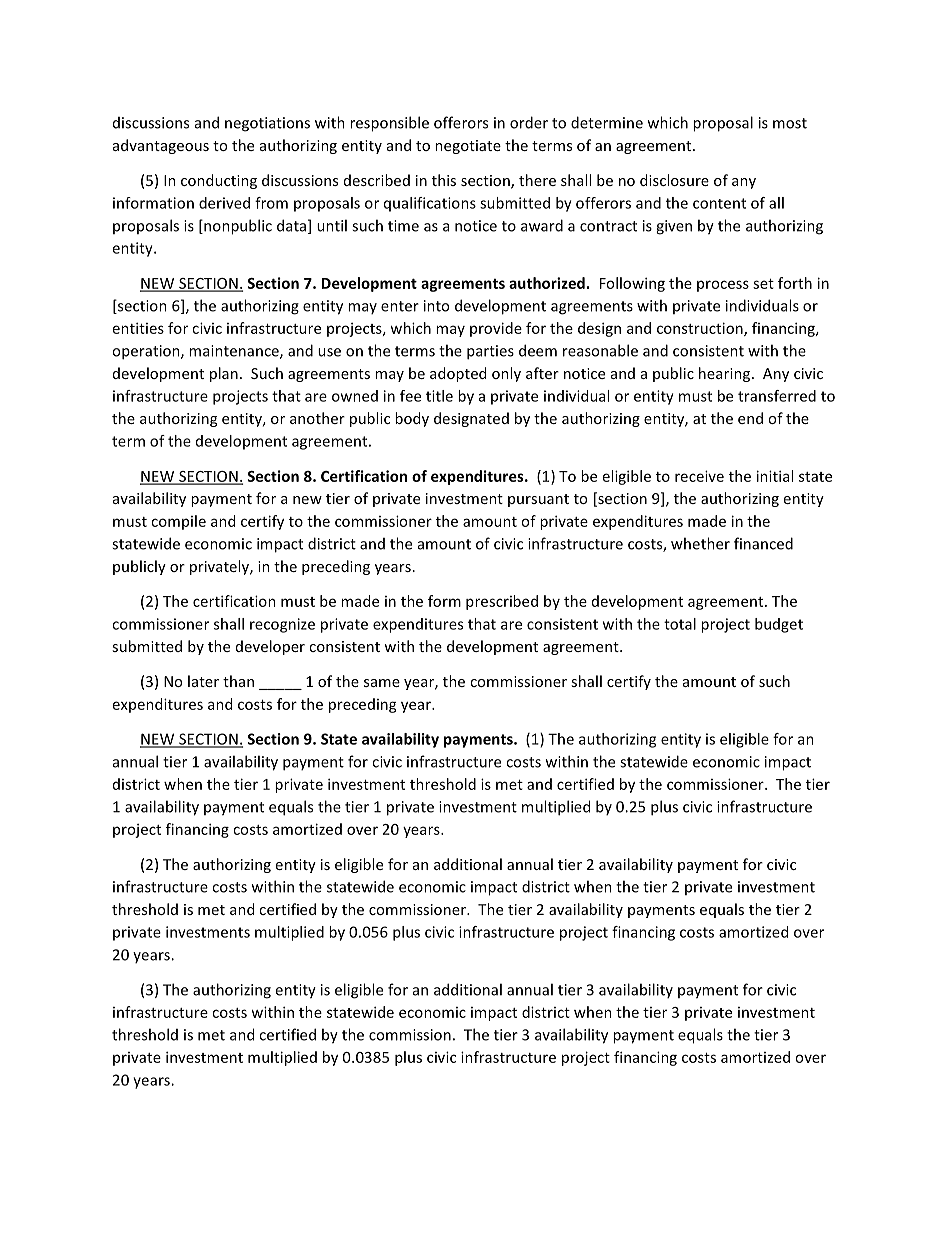 The height and width of the image is (1233, 952). What do you see at coordinates (203, 681) in the image?
I see `later` at bounding box center [203, 681].
